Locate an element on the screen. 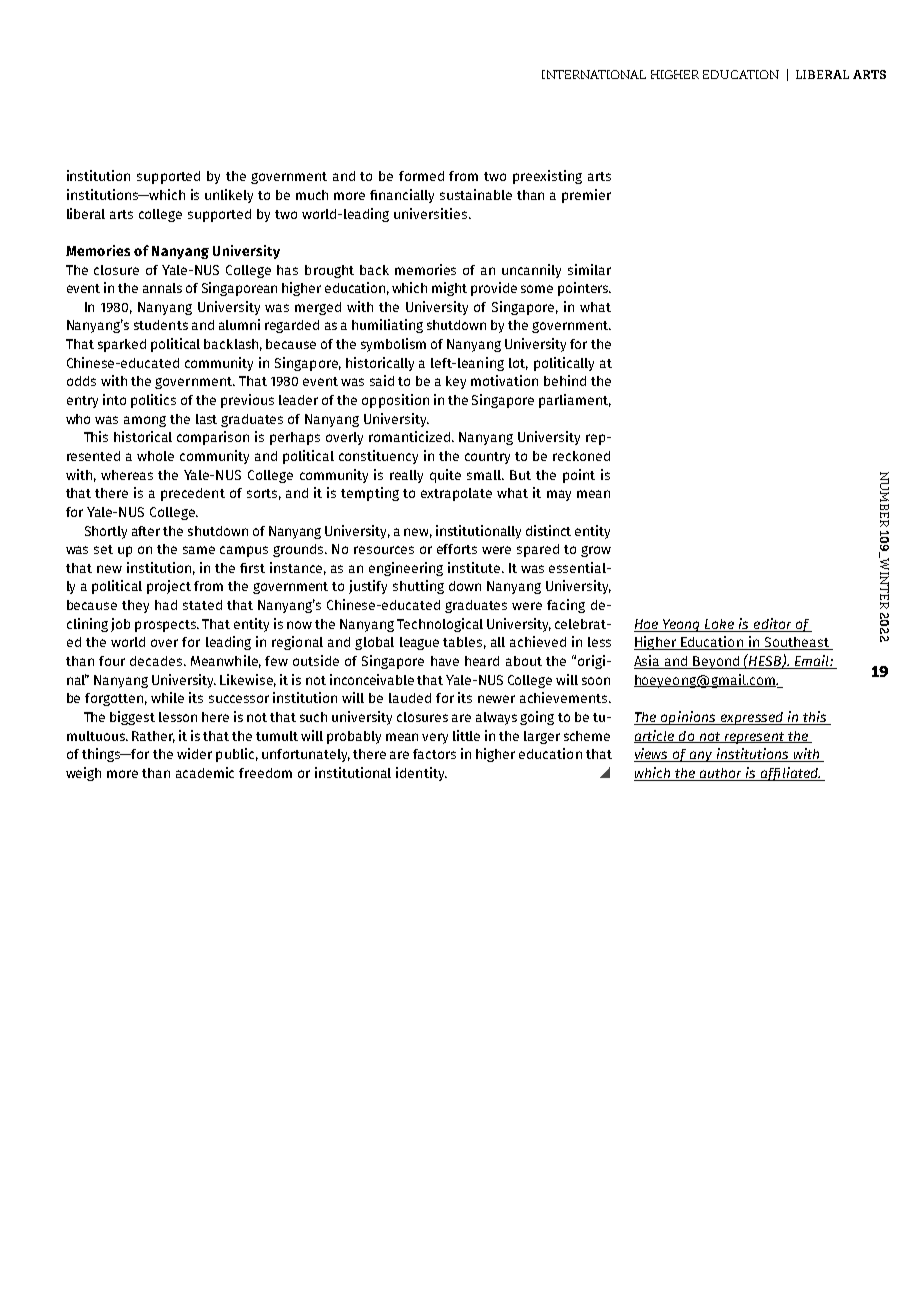 The width and height of the screenshot is (924, 1308). unlikely is located at coordinates (229, 196).
